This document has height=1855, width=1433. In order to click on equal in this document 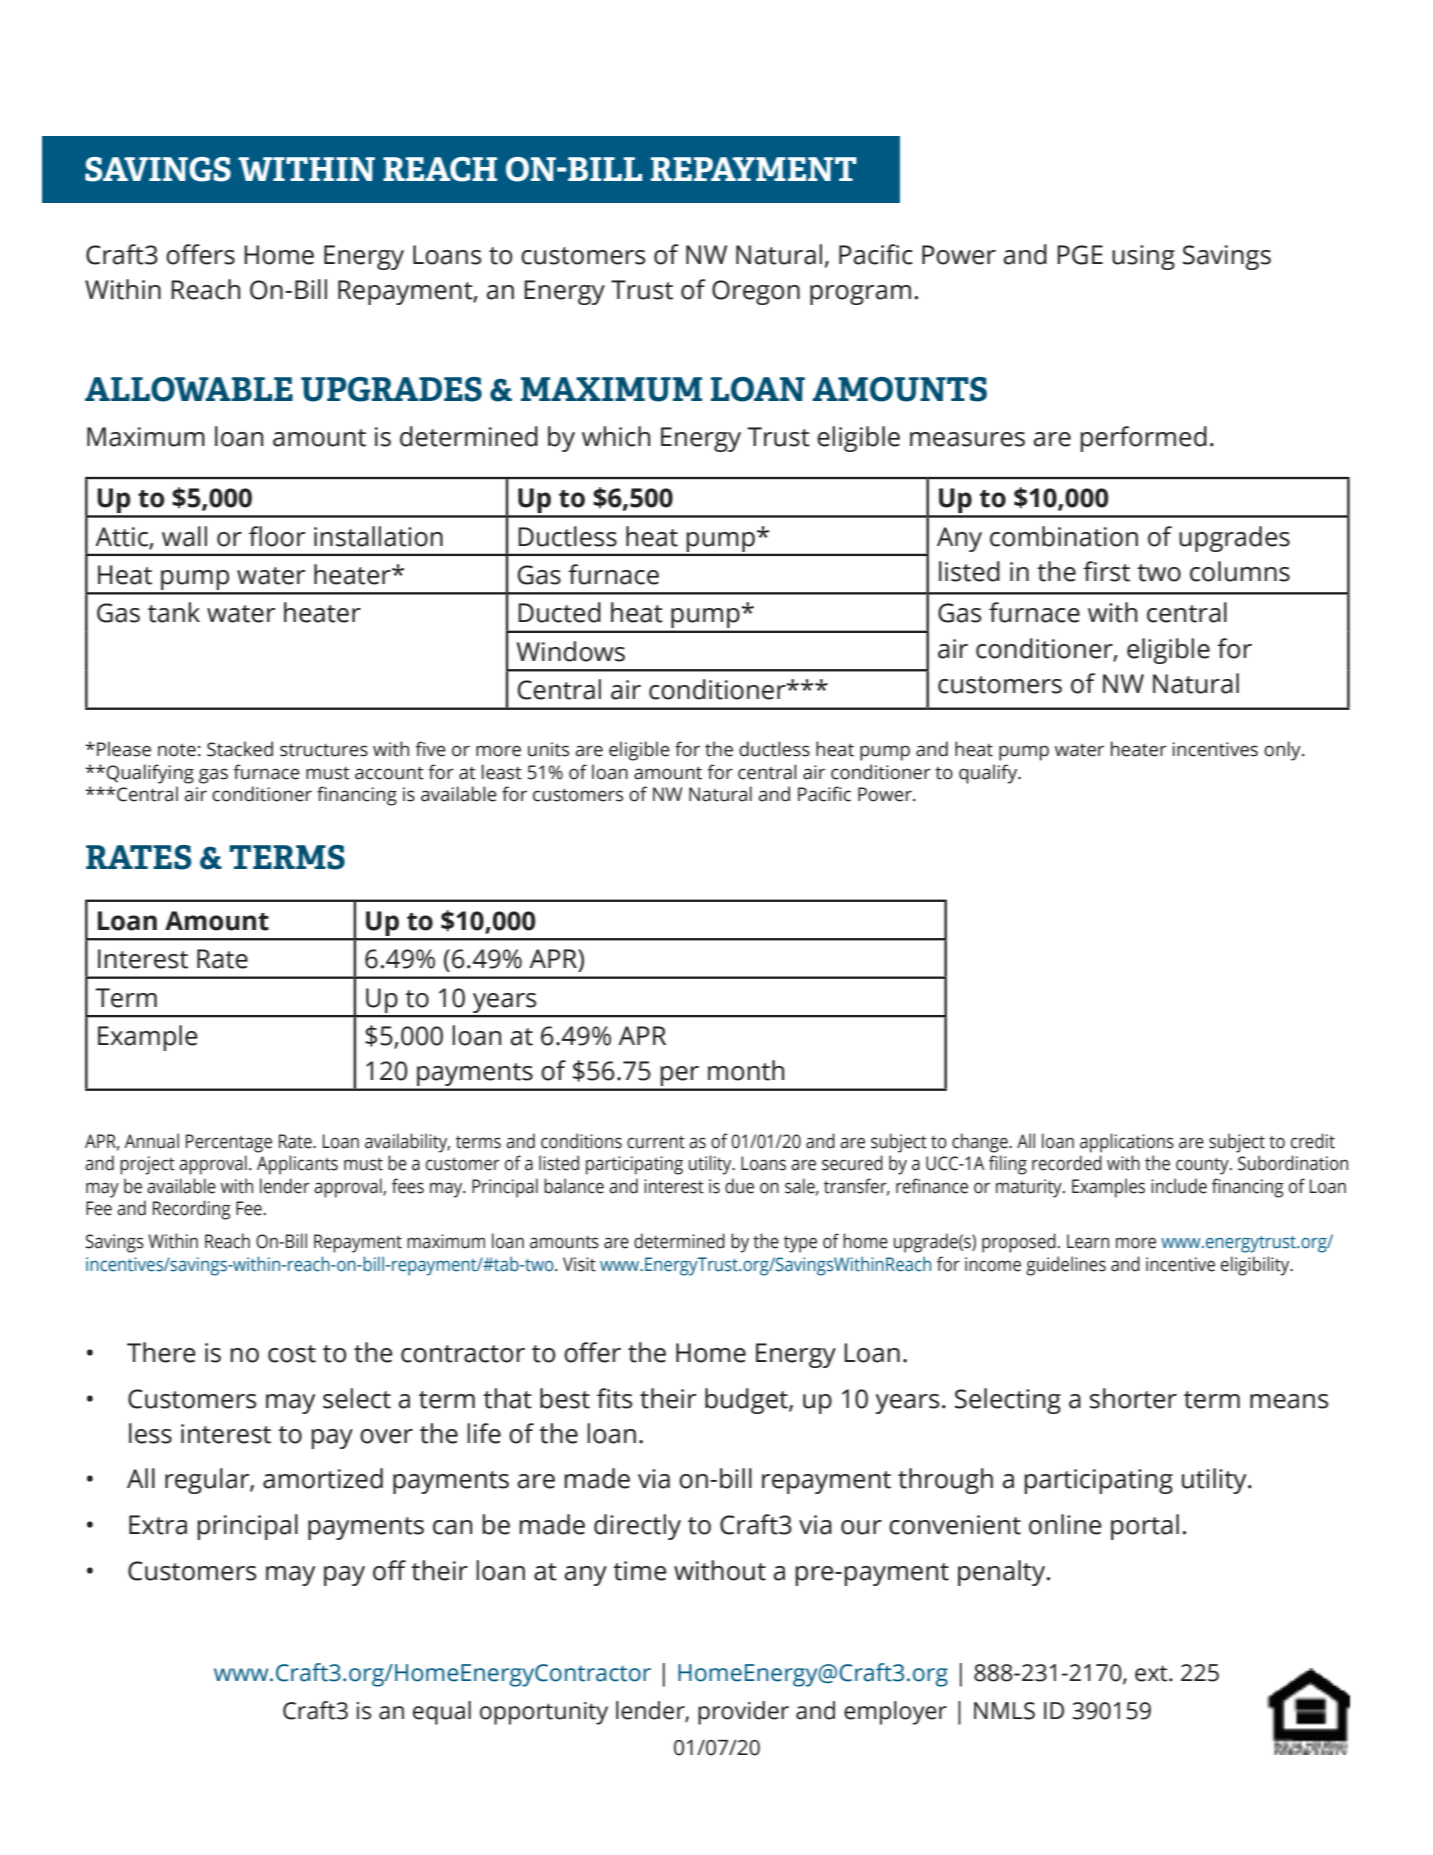, I will do `click(442, 1713)`.
